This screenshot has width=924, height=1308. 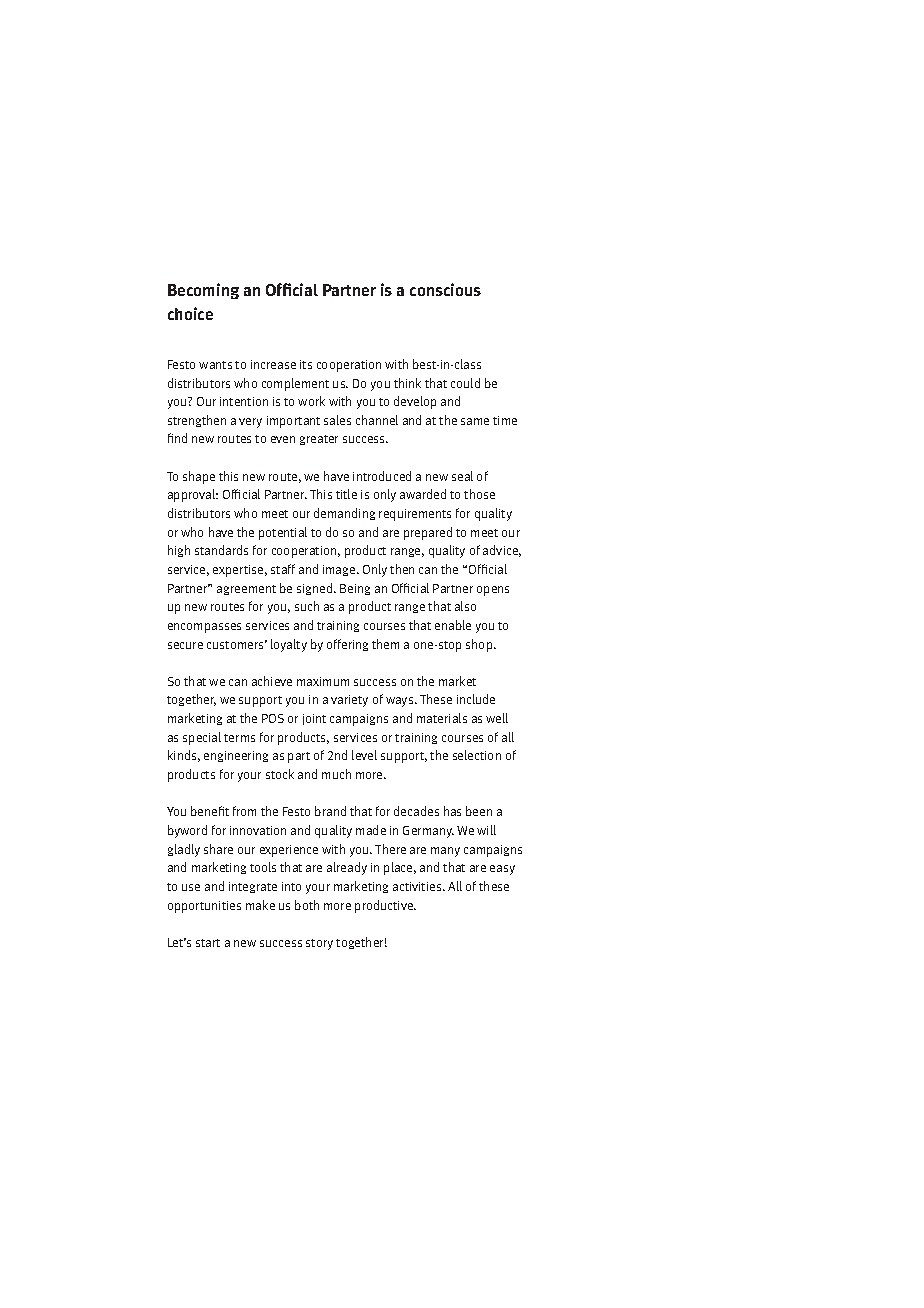 What do you see at coordinates (208, 943) in the screenshot?
I see `start` at bounding box center [208, 943].
